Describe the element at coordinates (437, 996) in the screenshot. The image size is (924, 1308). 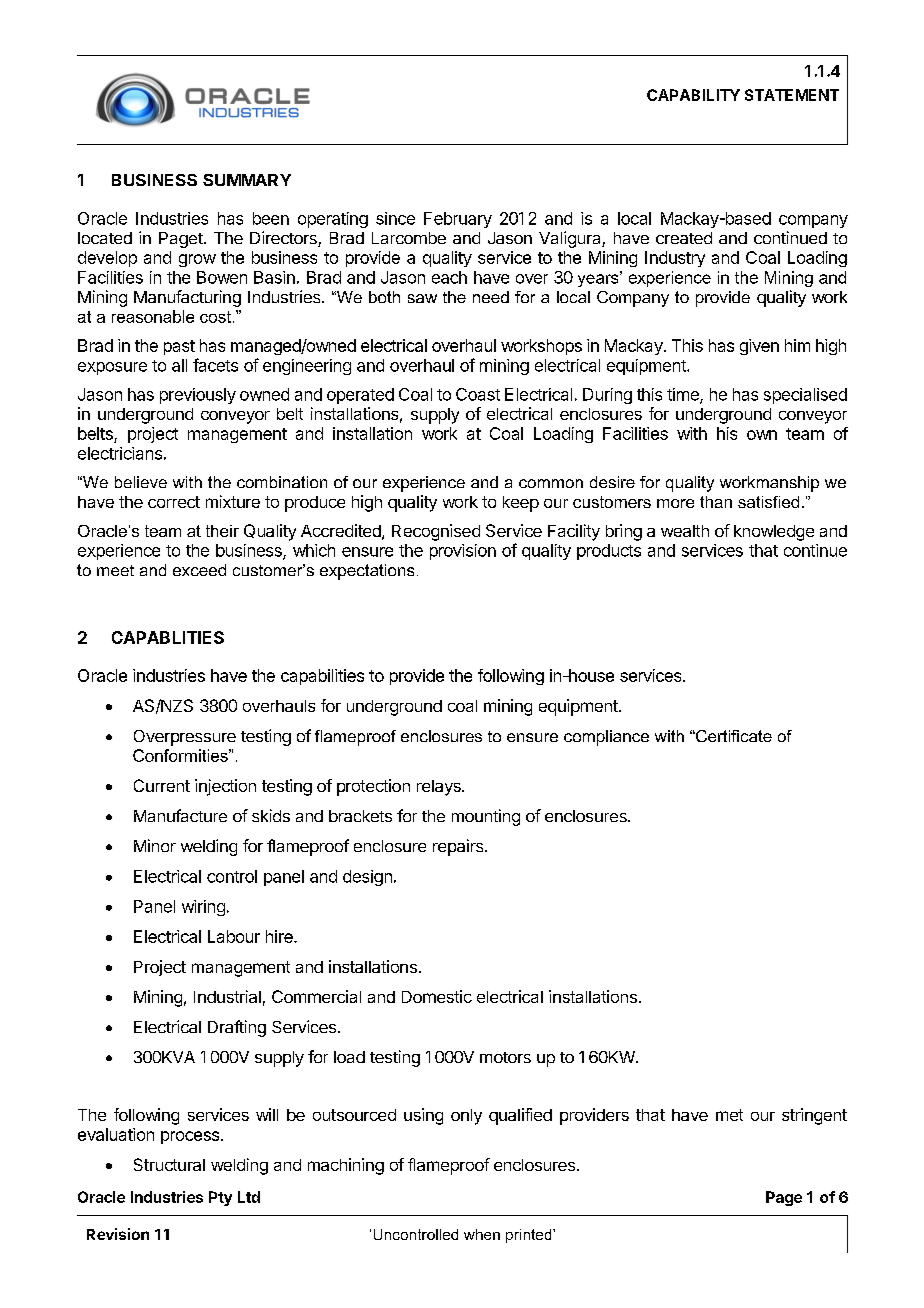
I see `Domestic` at that location.
